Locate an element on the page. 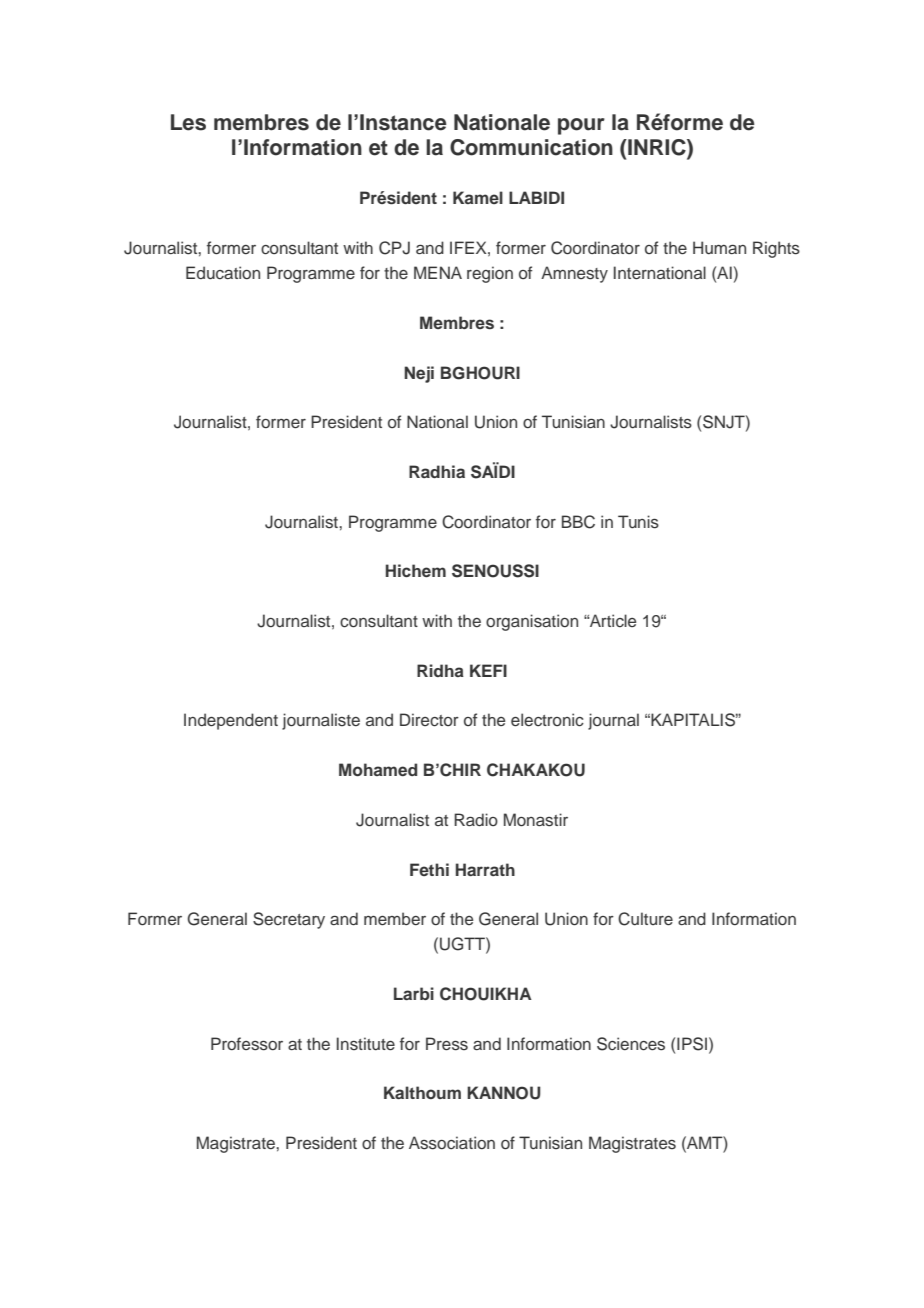  Communication is located at coordinates (531, 147).
